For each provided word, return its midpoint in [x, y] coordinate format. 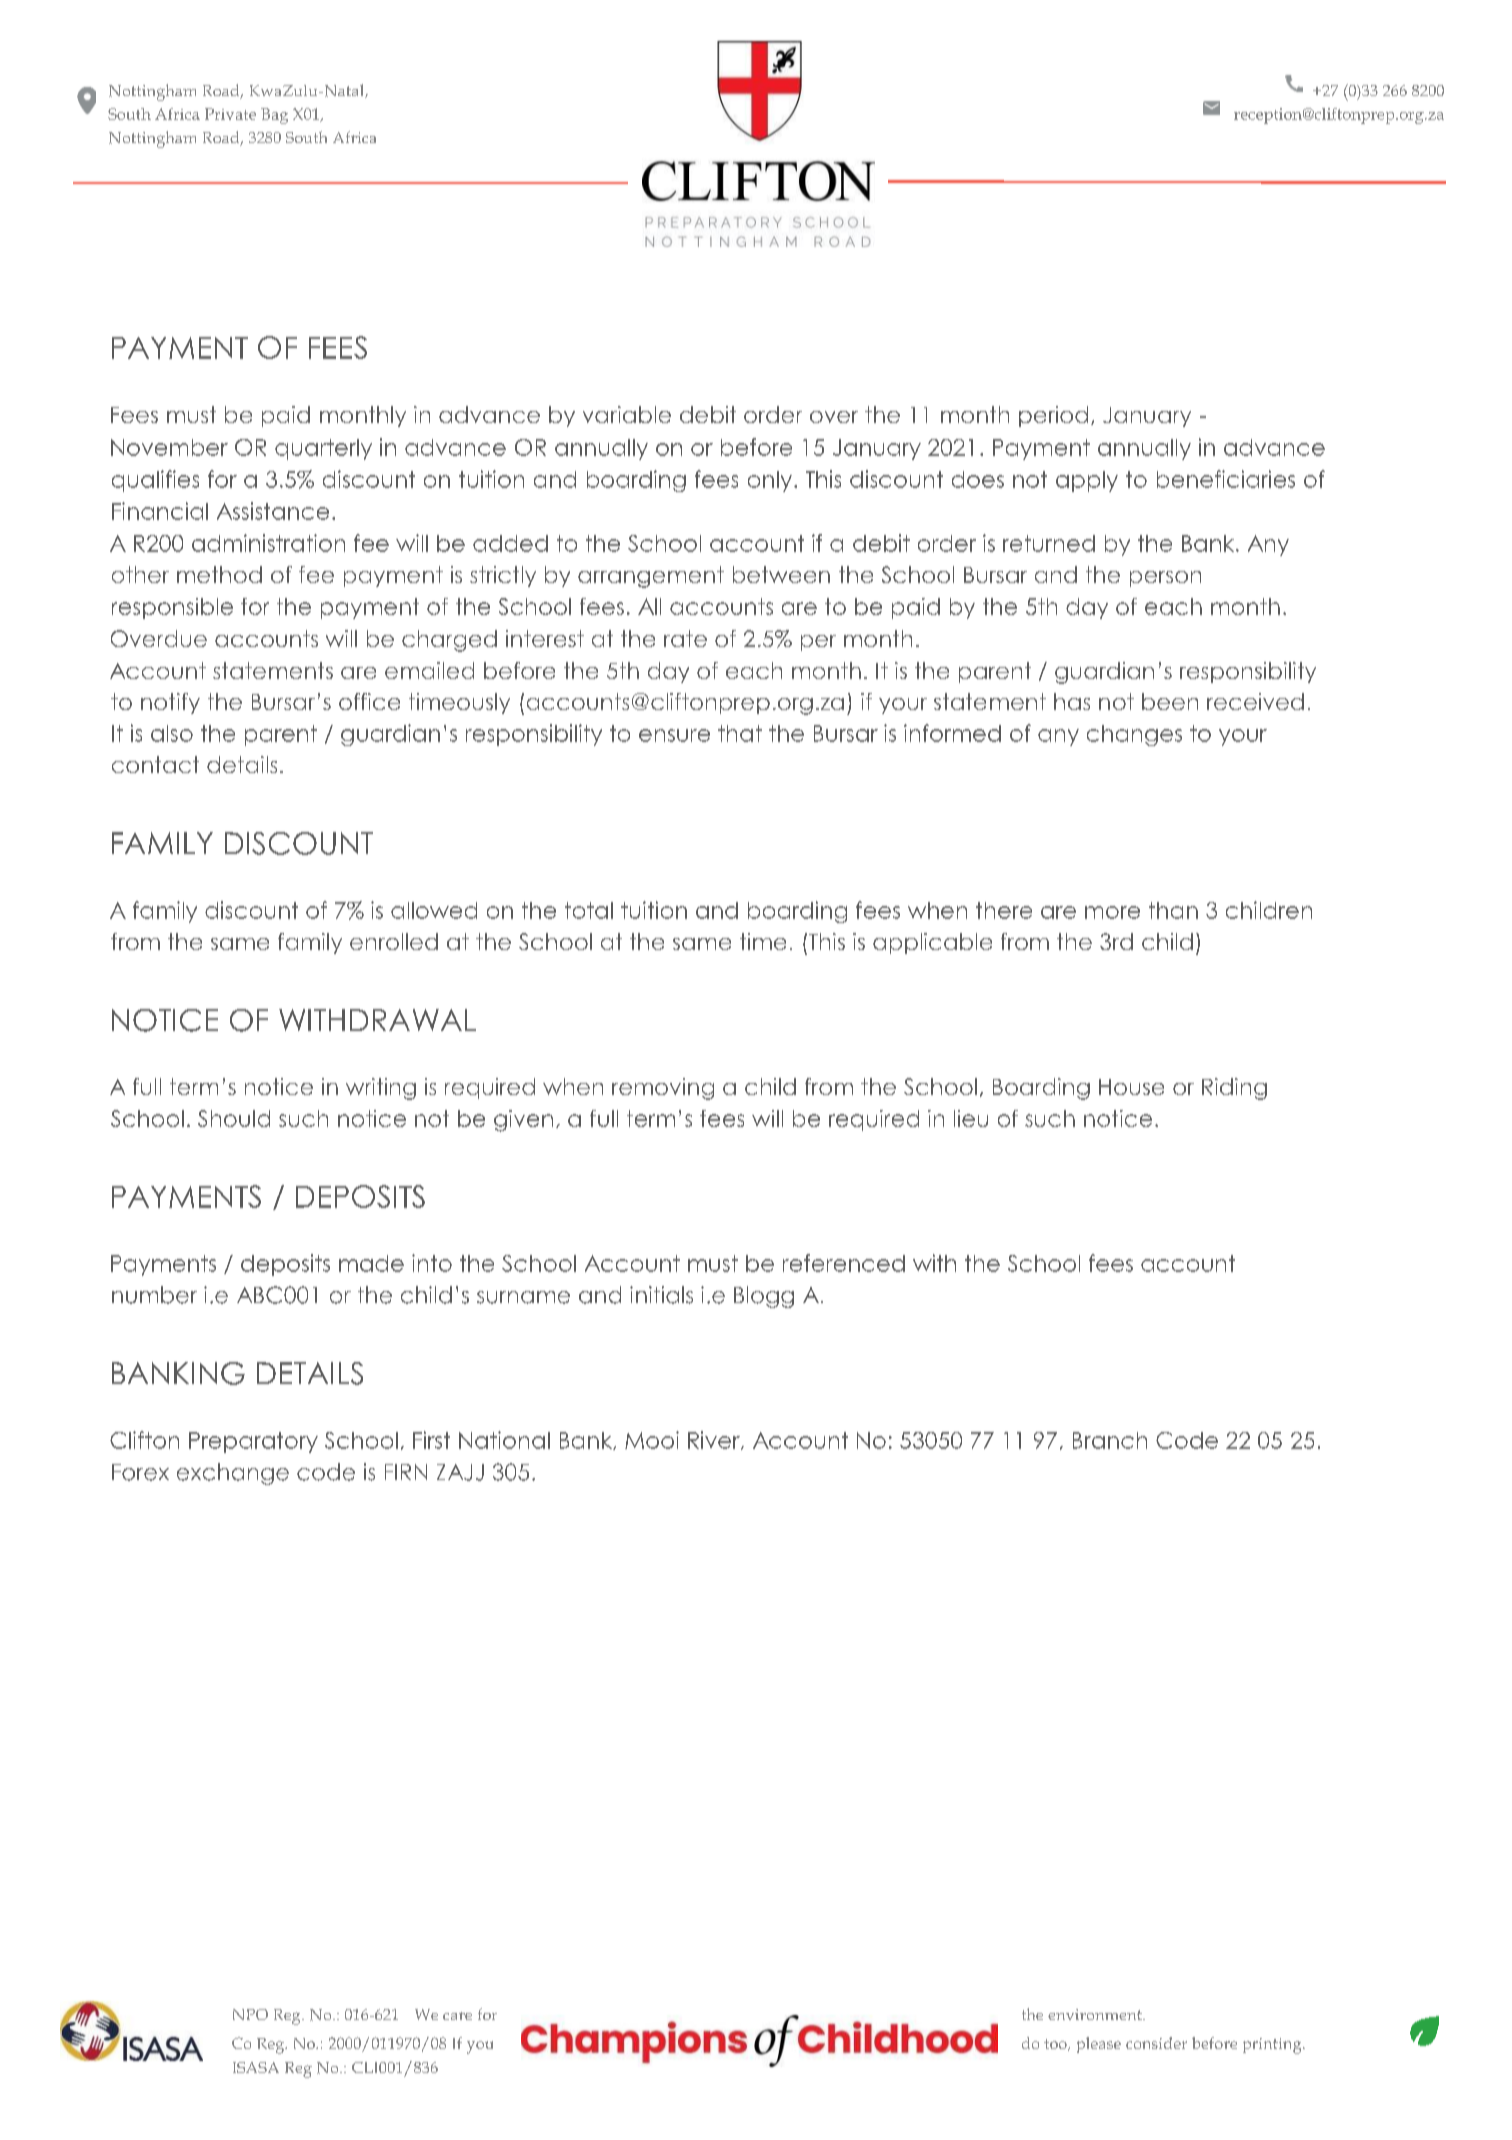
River [715, 1440]
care [457, 2016]
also [172, 733]
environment [1096, 2014]
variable [627, 414]
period [1053, 416]
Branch [1110, 1440]
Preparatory [253, 1442]
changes [1134, 735]
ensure [674, 735]
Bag [274, 116]
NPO [250, 2014]
